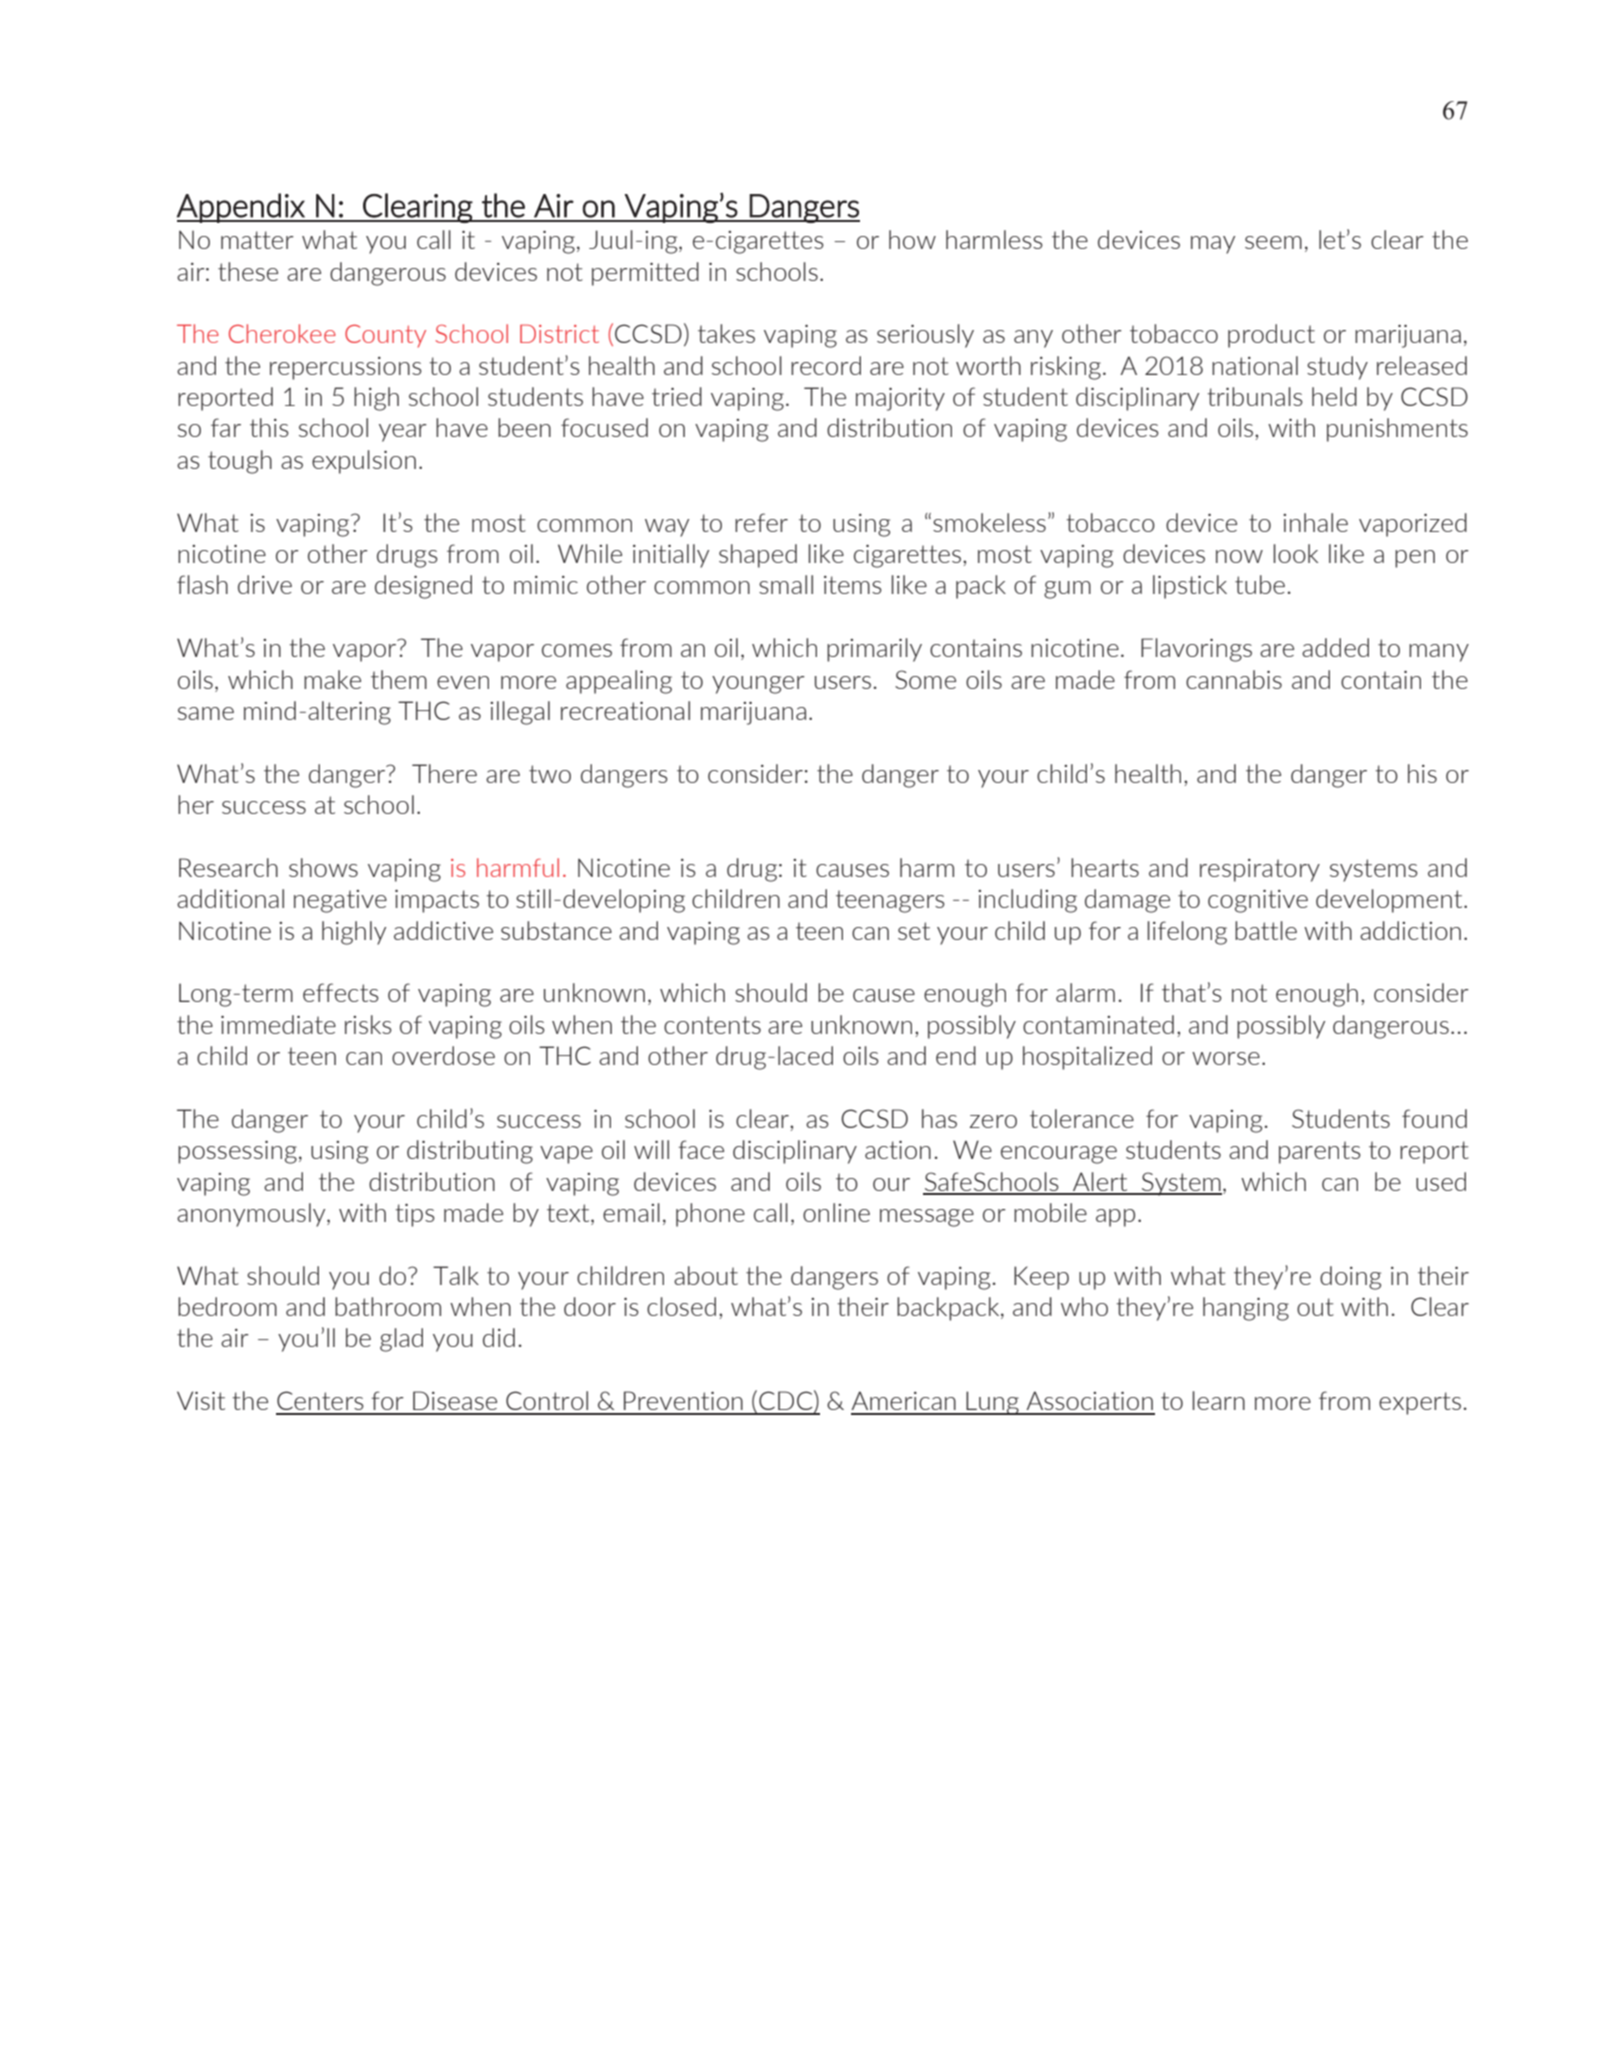 The image size is (1600, 2071). Describe the element at coordinates (914, 931) in the image. I see `set` at that location.
